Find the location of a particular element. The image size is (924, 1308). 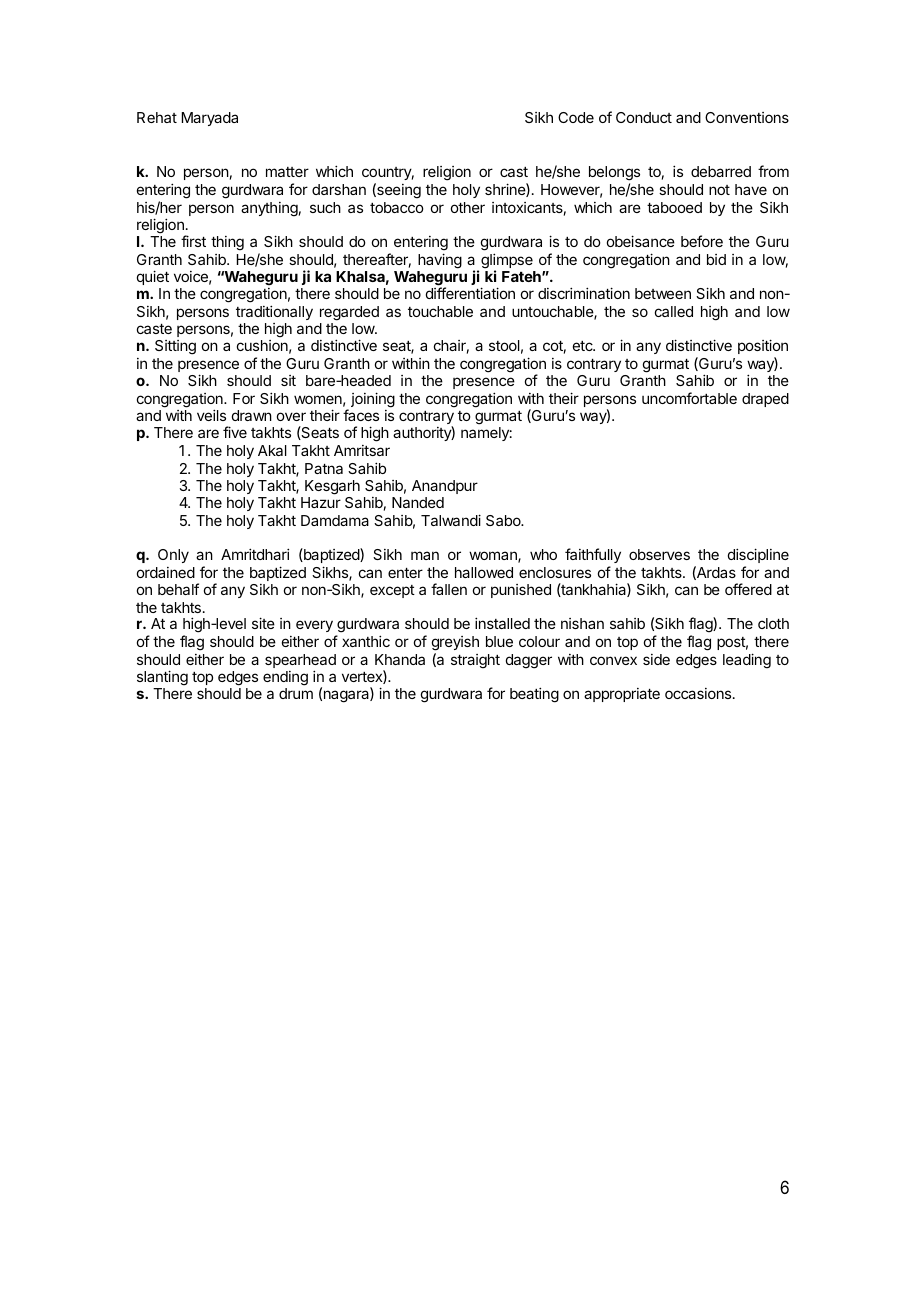

ending is located at coordinates (285, 678).
